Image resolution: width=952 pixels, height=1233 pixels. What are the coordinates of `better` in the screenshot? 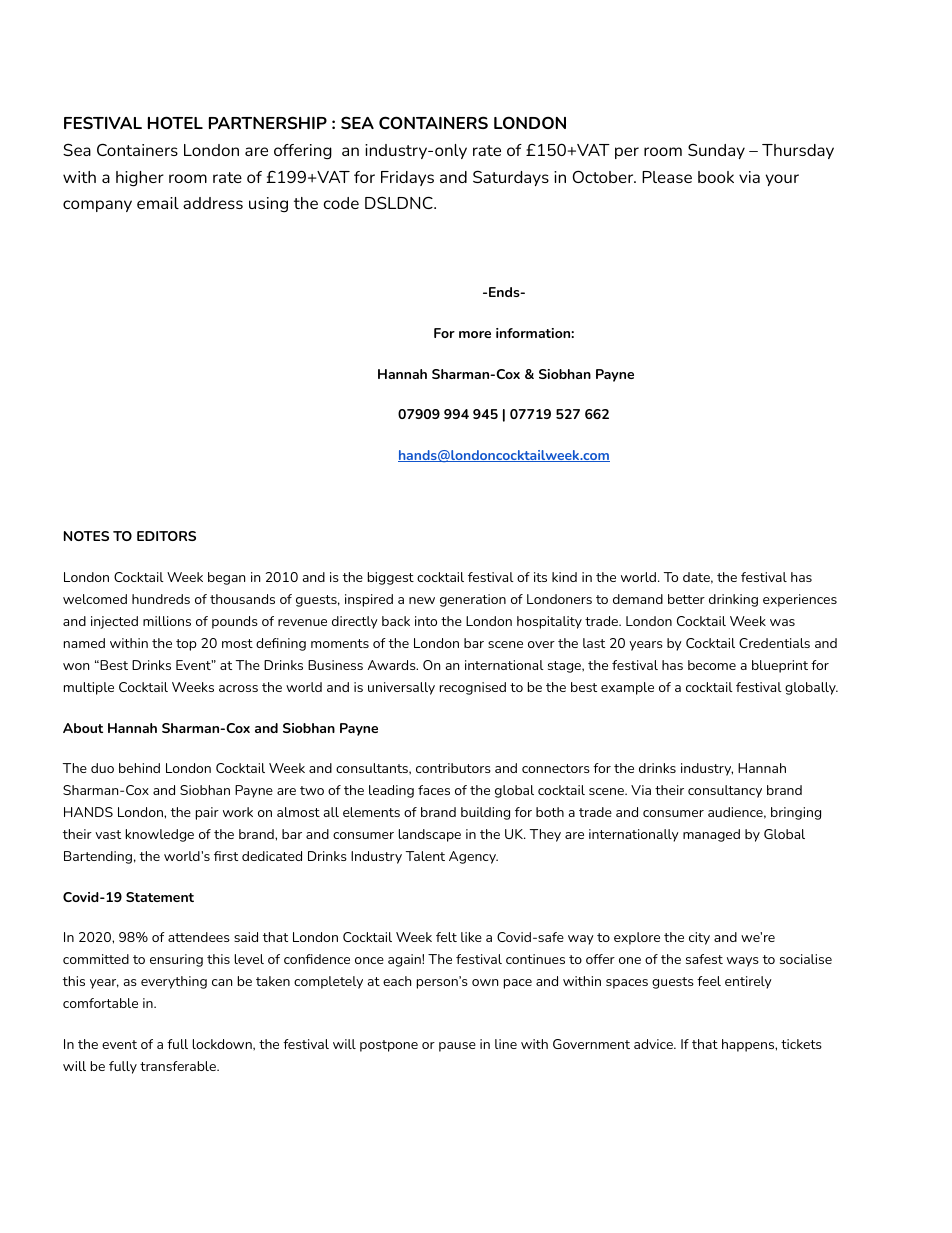 It's located at (686, 599).
